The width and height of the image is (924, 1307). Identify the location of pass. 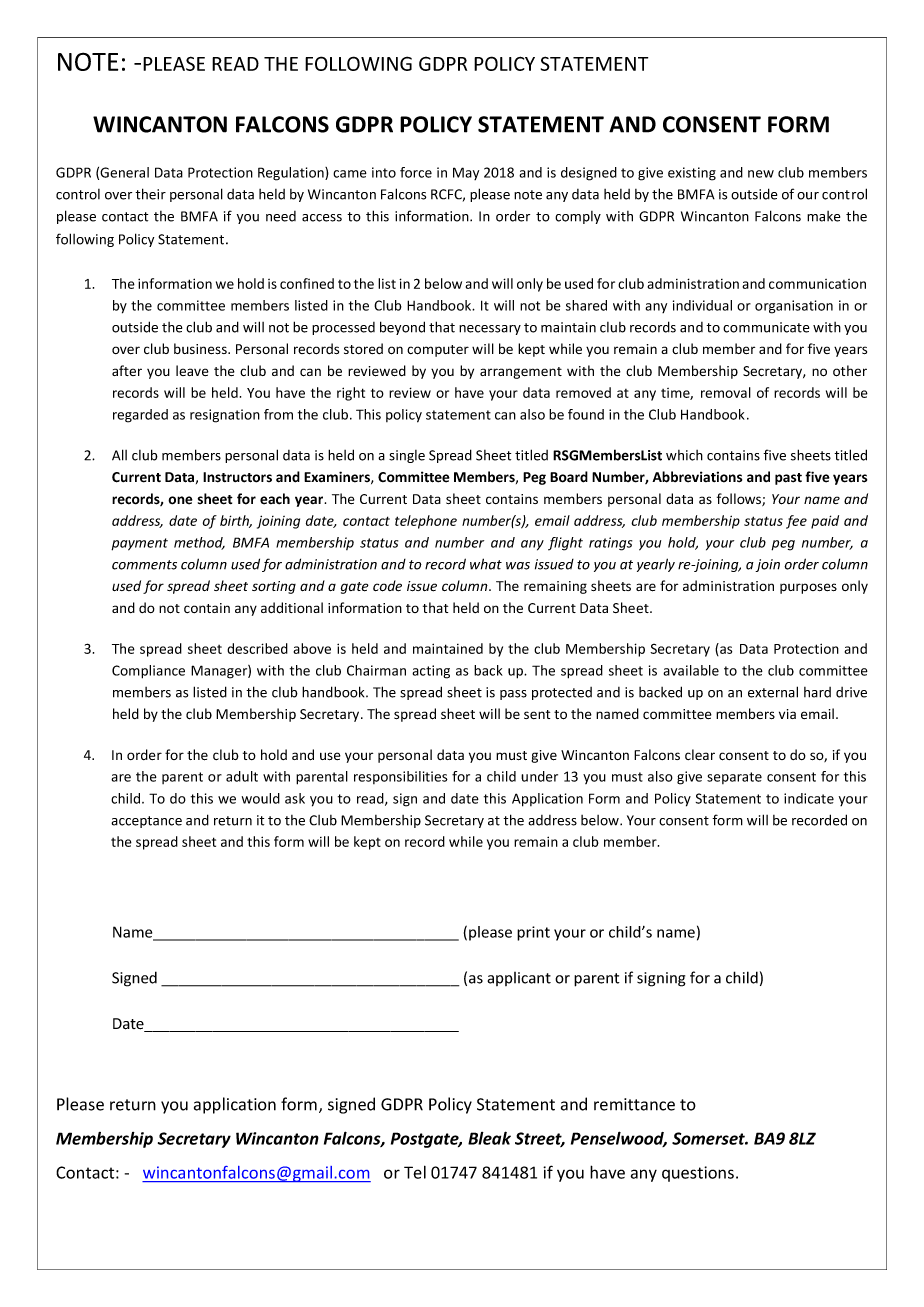
(513, 695).
